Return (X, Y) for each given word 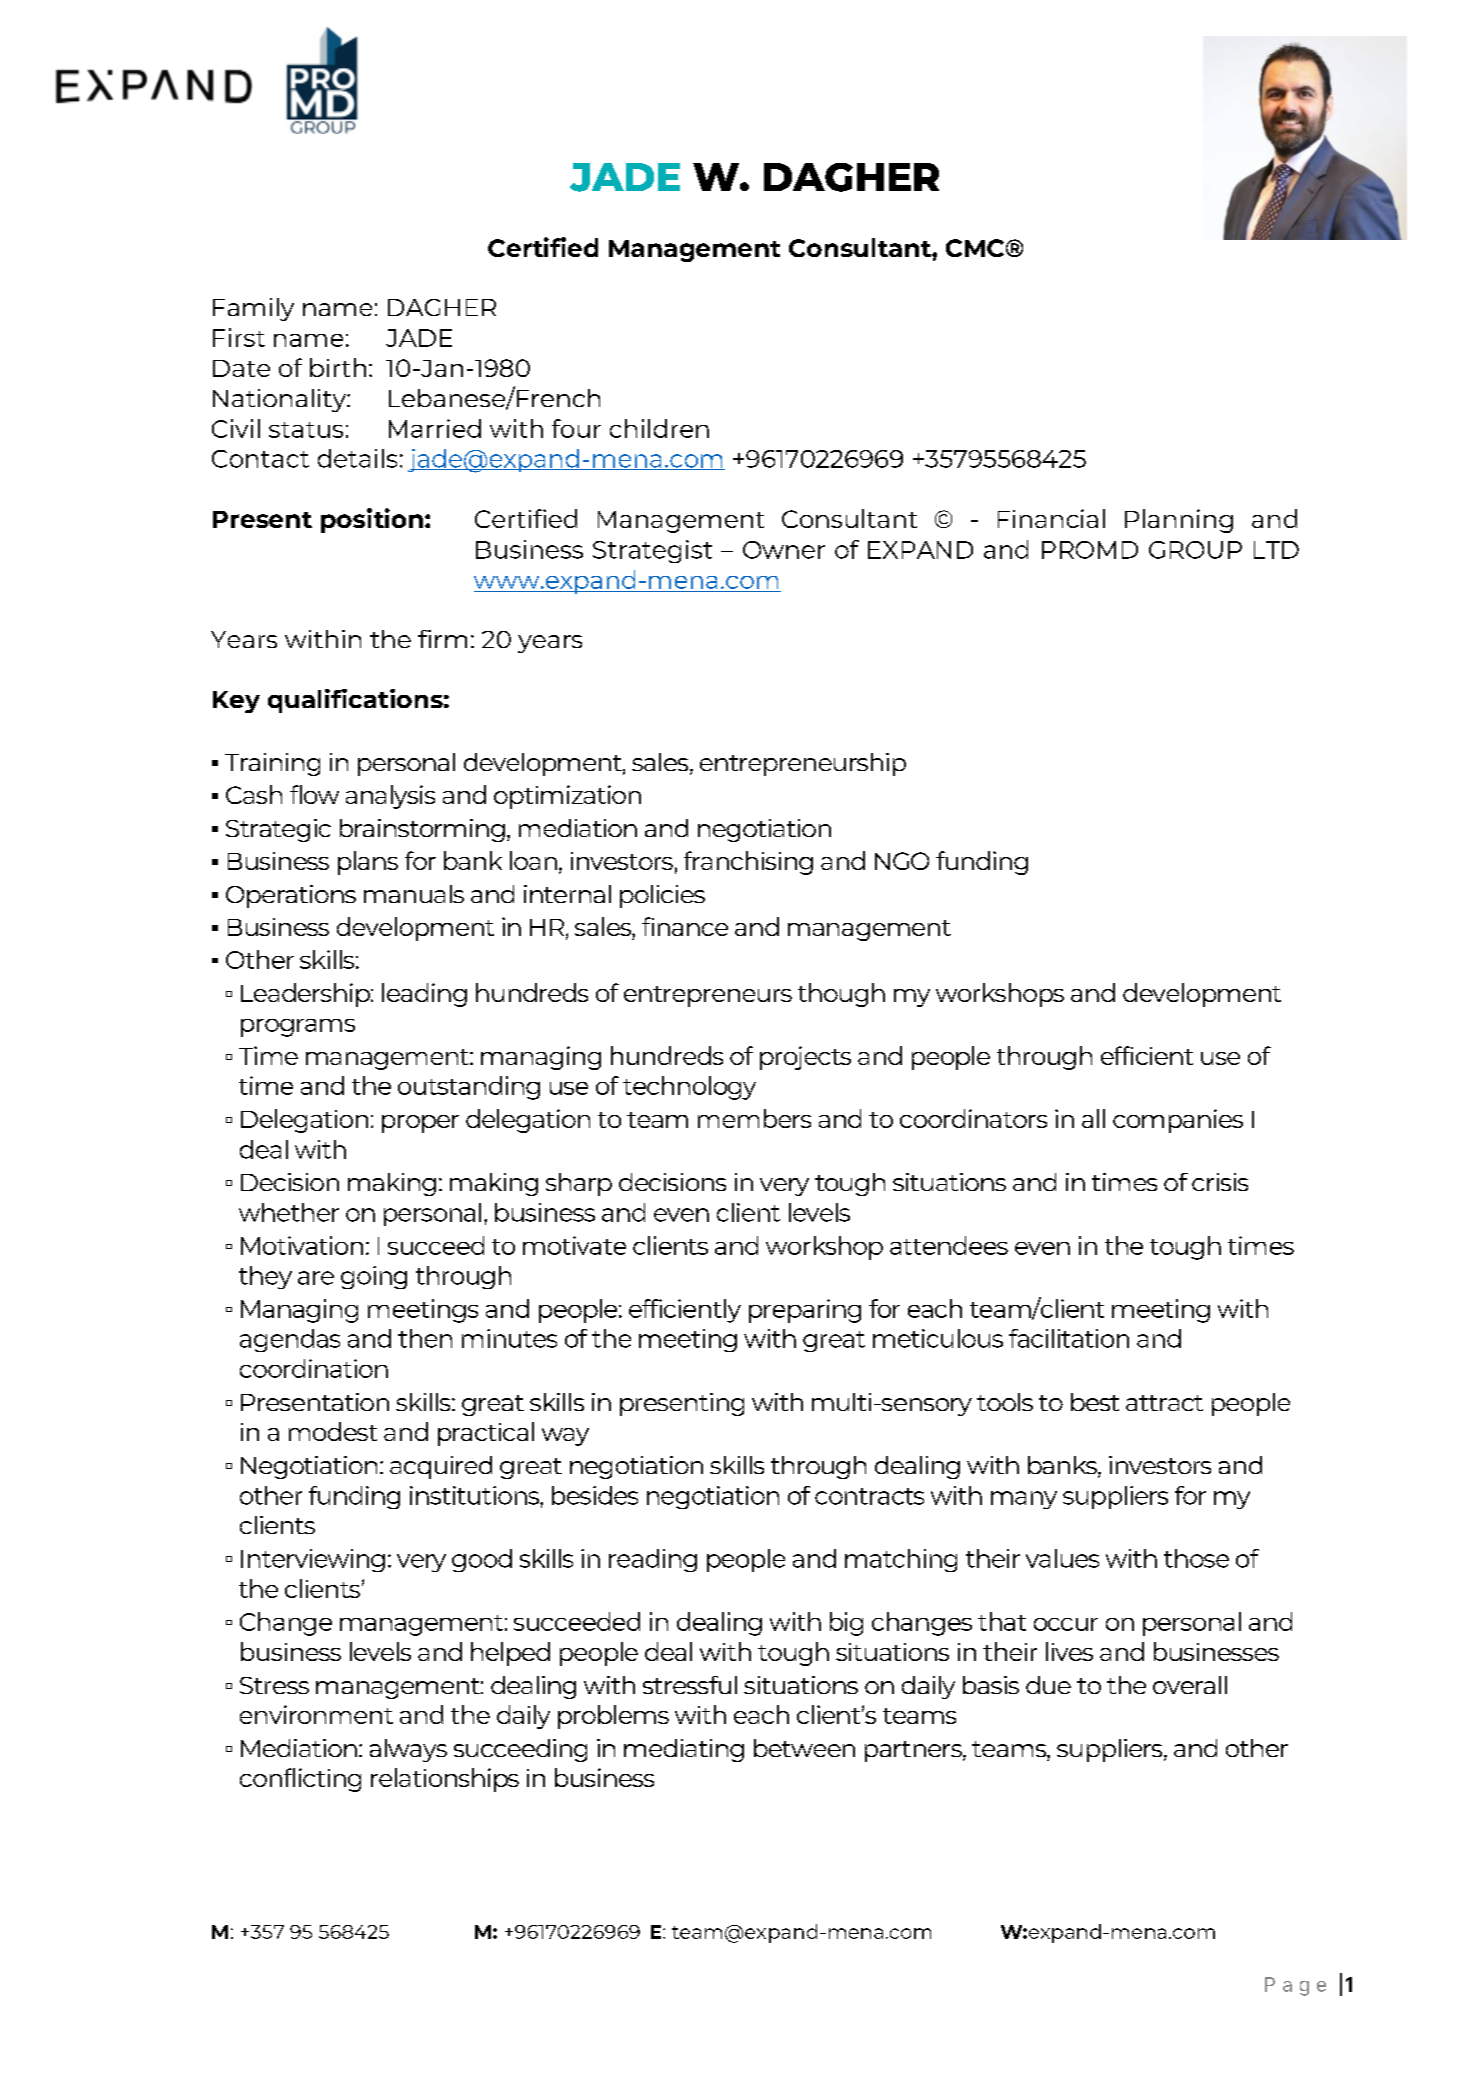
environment (316, 1714)
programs (298, 1028)
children (659, 428)
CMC (975, 248)
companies (1178, 1121)
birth (338, 367)
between (804, 1748)
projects (805, 1058)
